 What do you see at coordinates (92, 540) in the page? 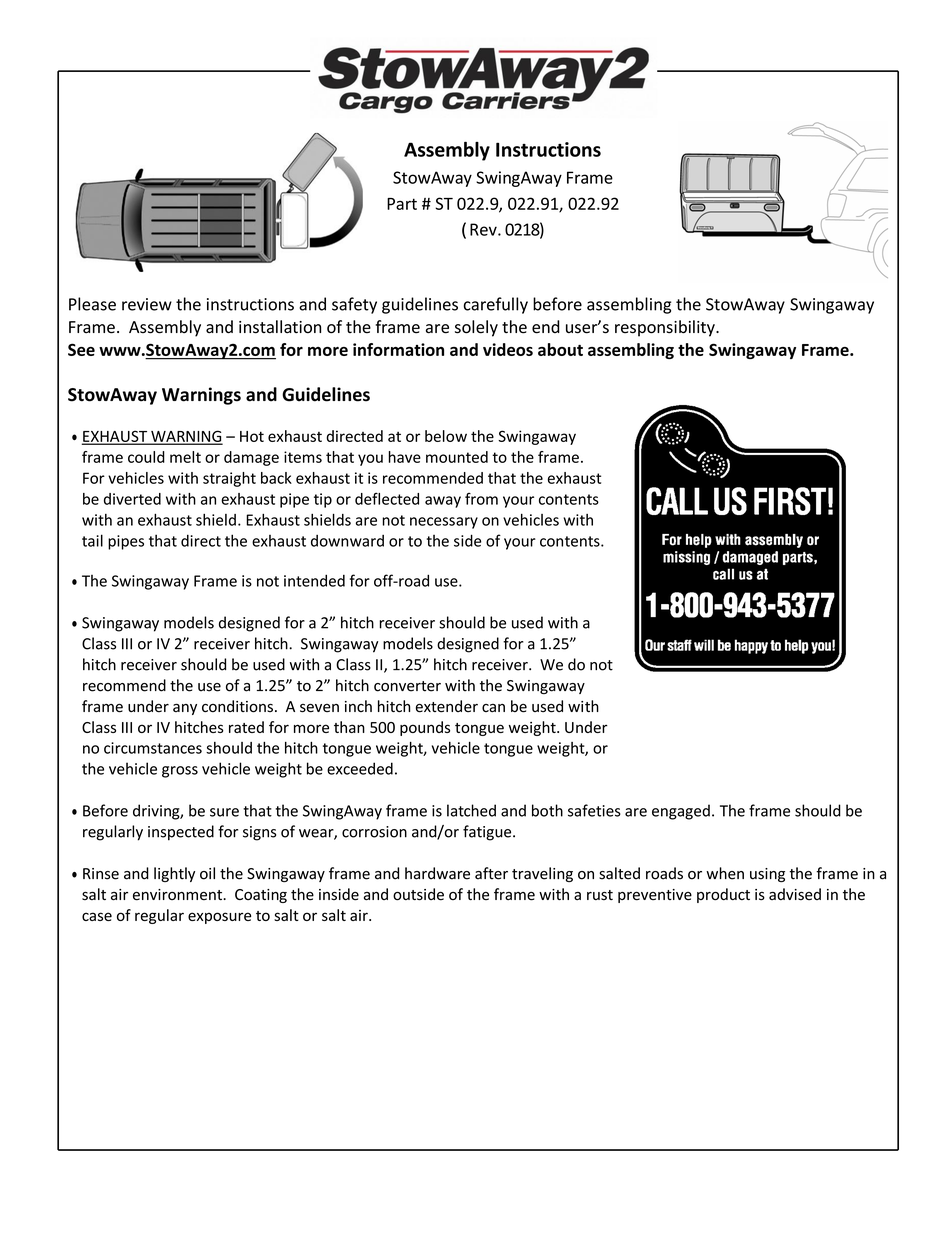
I see `tail` at bounding box center [92, 540].
